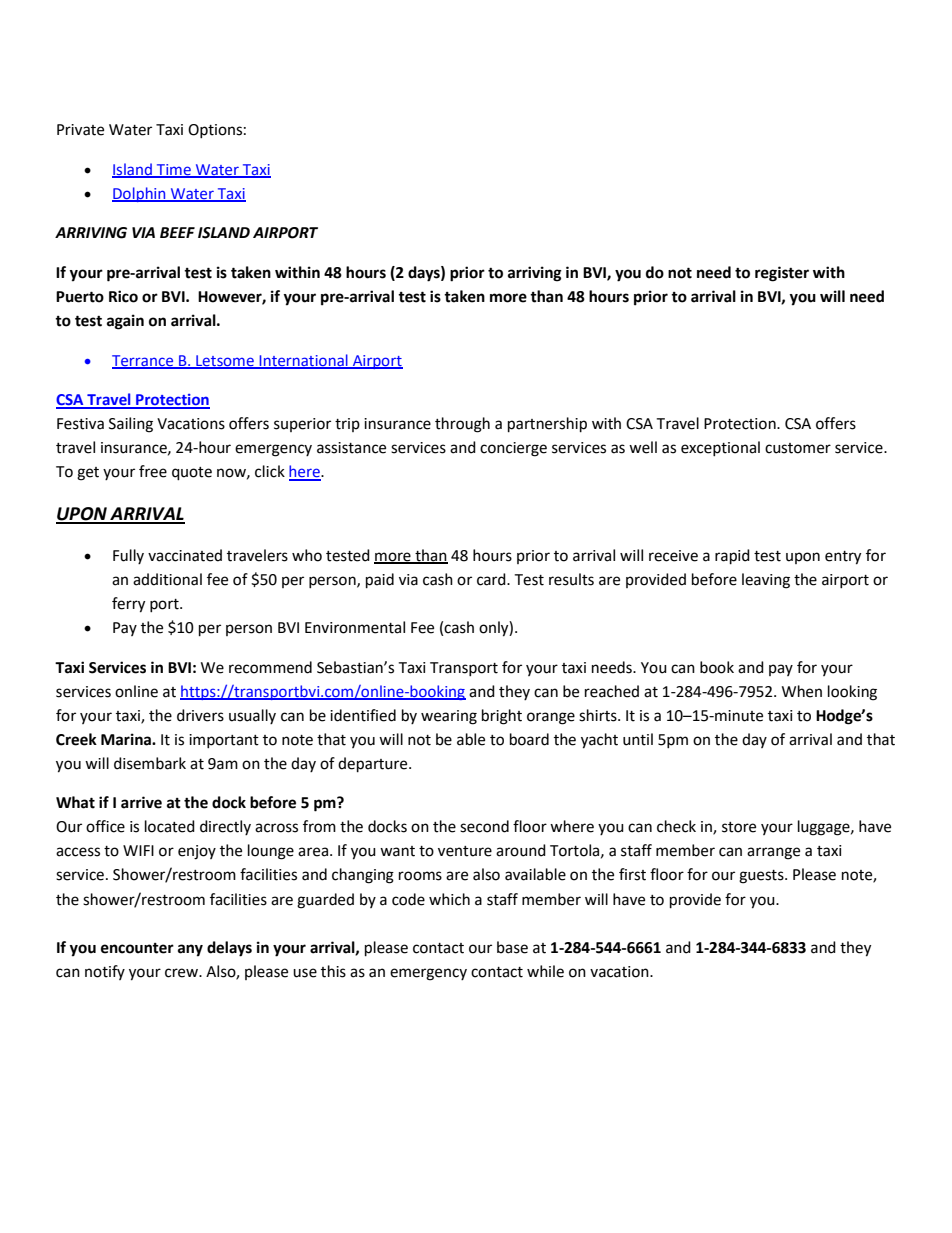 This screenshot has height=1233, width=952. What do you see at coordinates (177, 232) in the screenshot?
I see `BEEF` at bounding box center [177, 232].
